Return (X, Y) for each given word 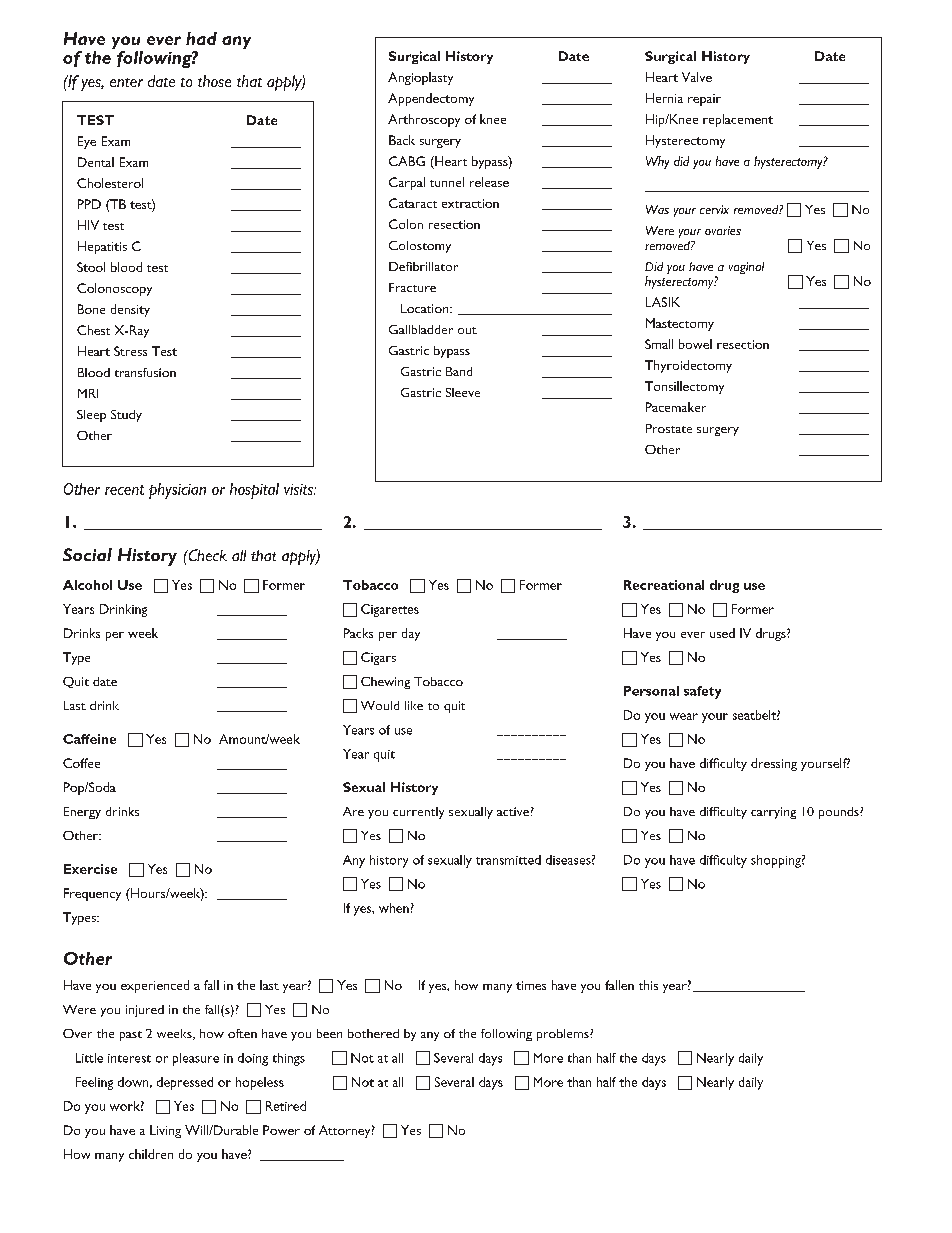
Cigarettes (390, 610)
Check (206, 555)
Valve (697, 77)
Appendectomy (431, 99)
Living (165, 1131)
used (722, 633)
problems (564, 1035)
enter (126, 82)
